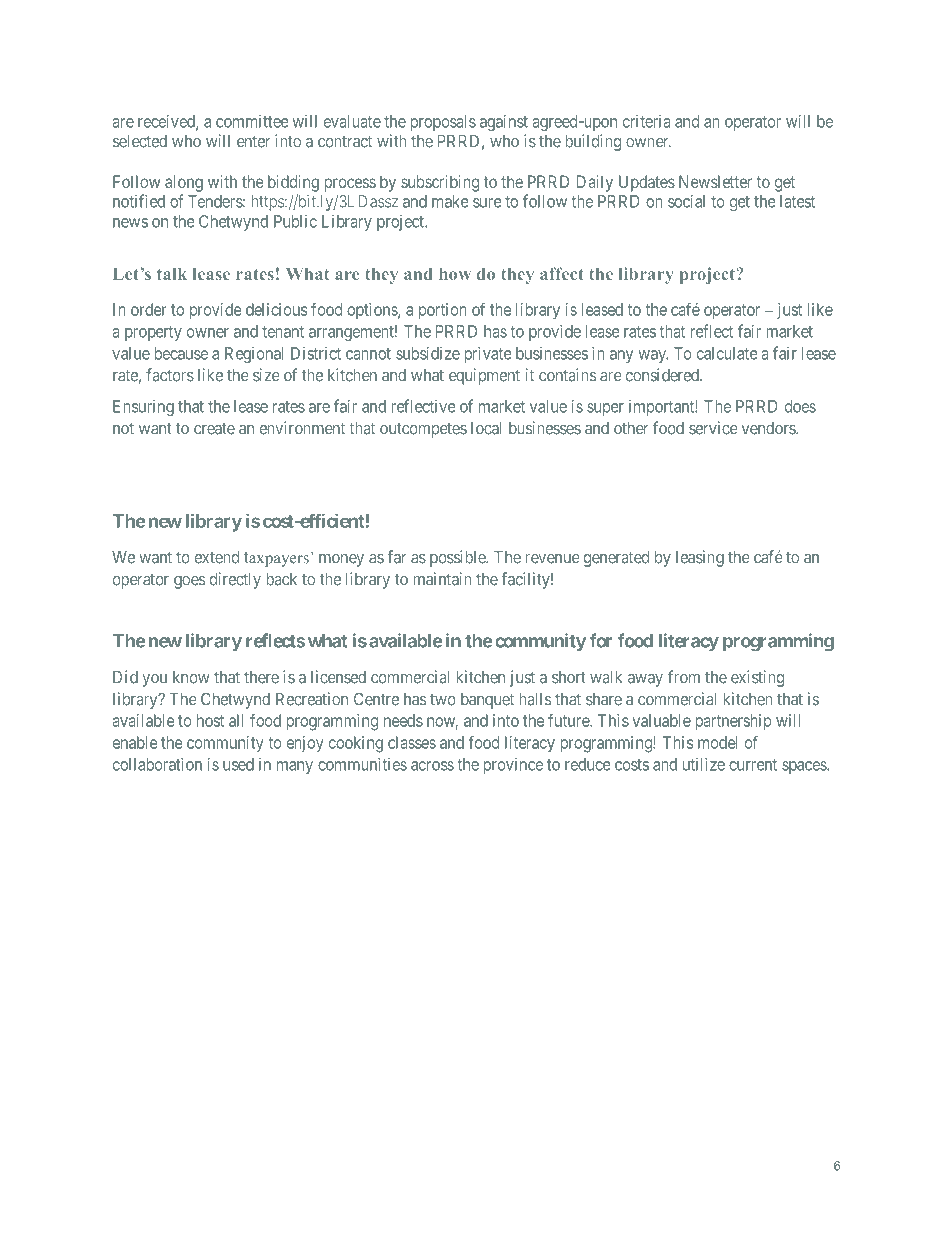 This screenshot has height=1233, width=952. What do you see at coordinates (717, 742) in the screenshot?
I see `model` at bounding box center [717, 742].
